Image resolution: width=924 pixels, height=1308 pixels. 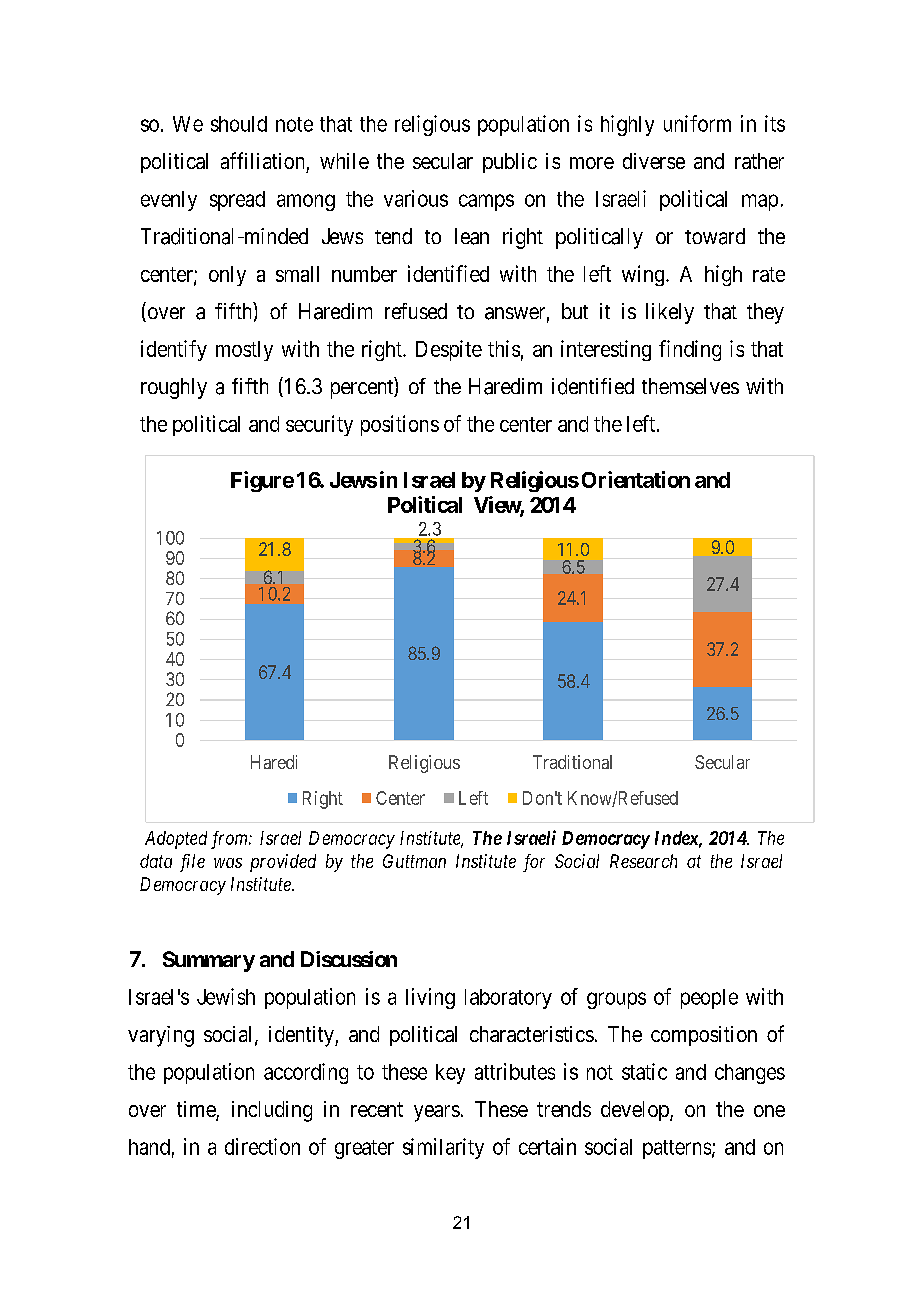 What do you see at coordinates (697, 123) in the screenshot?
I see `uniform` at bounding box center [697, 123].
